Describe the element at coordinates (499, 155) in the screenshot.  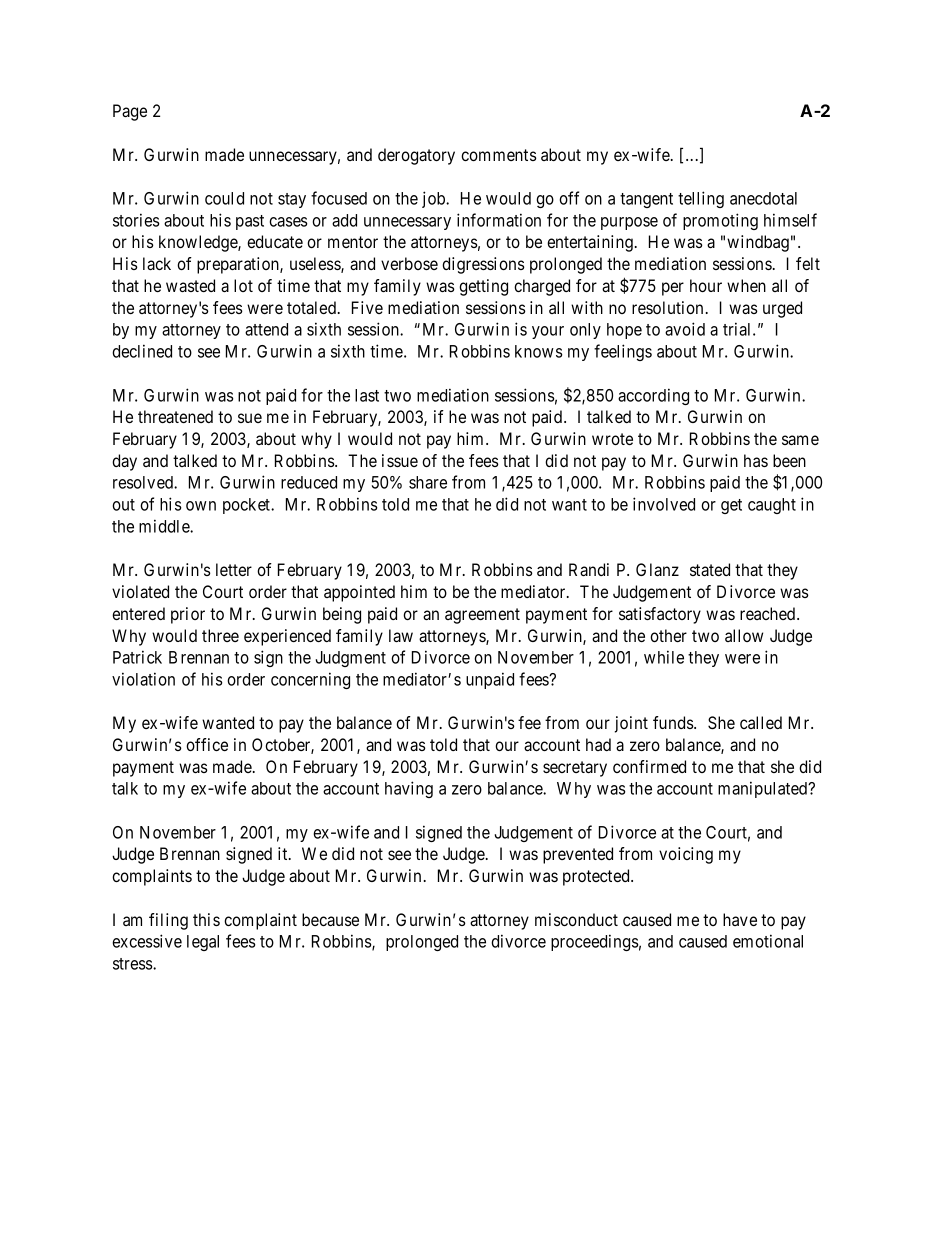
I see `comments` at that location.
